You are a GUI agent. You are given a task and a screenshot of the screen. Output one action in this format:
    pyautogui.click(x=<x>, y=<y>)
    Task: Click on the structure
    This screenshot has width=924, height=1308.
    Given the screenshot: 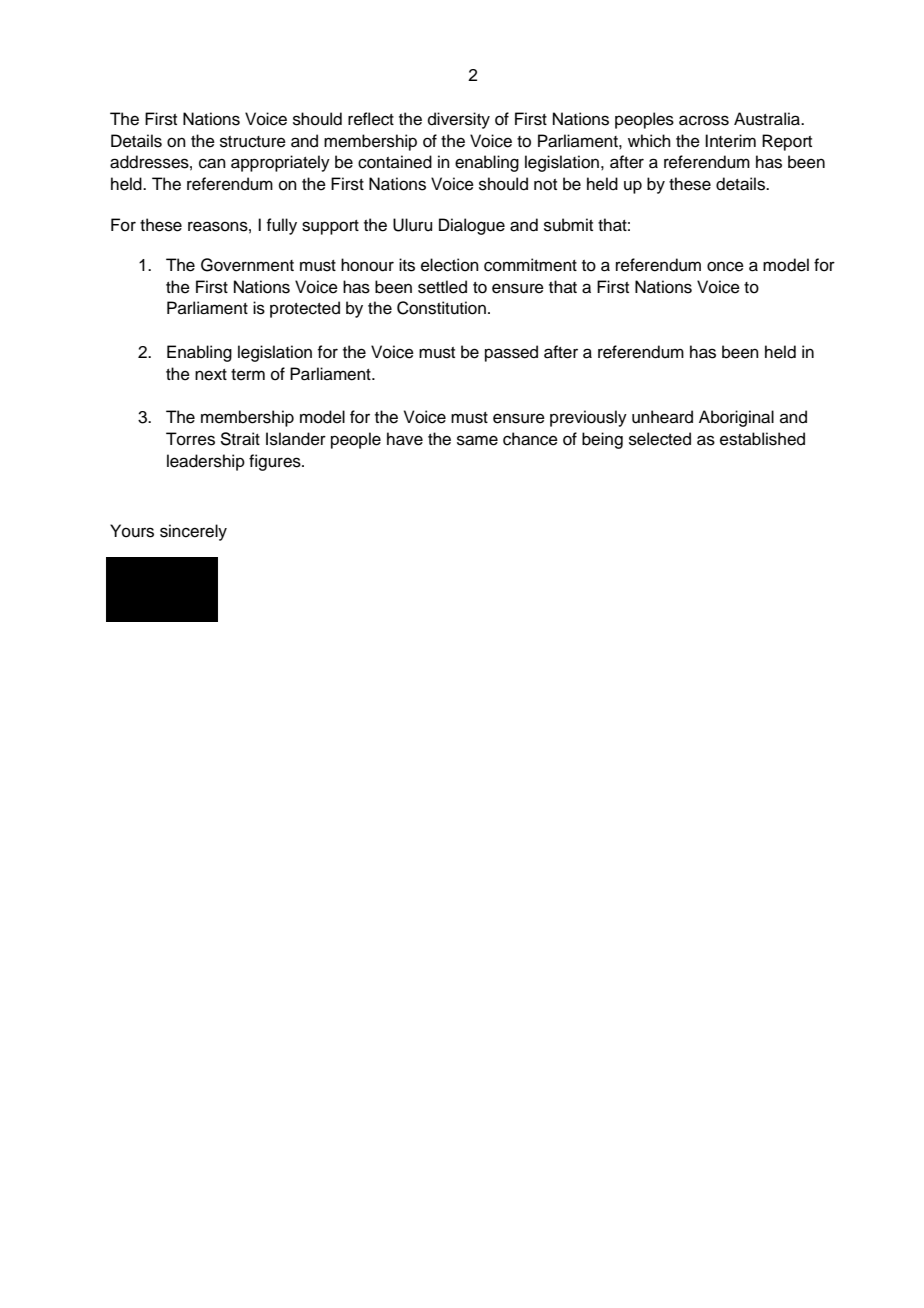 What is the action you would take?
    pyautogui.click(x=253, y=142)
